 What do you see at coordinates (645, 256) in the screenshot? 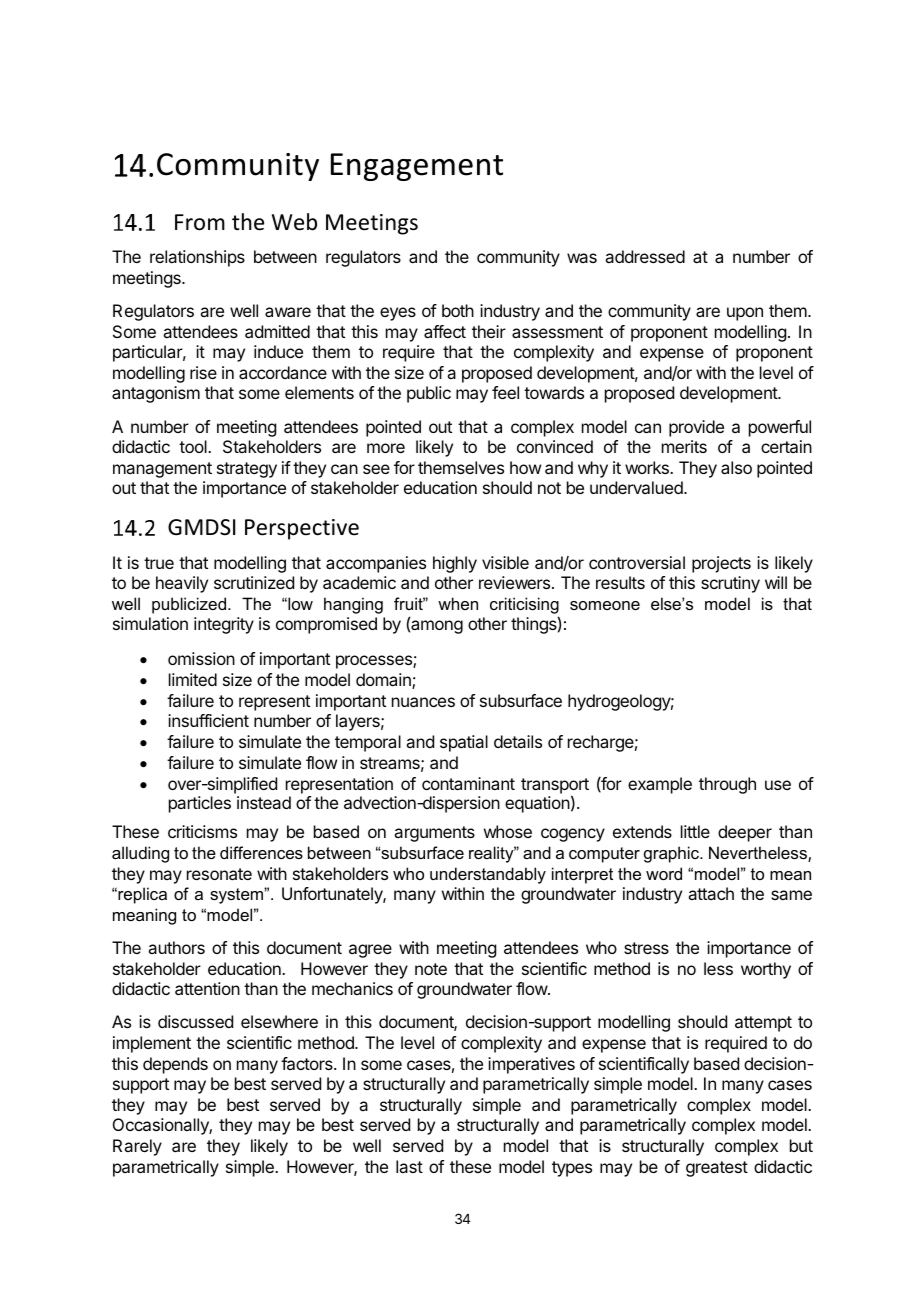
I see `addressed` at bounding box center [645, 256].
